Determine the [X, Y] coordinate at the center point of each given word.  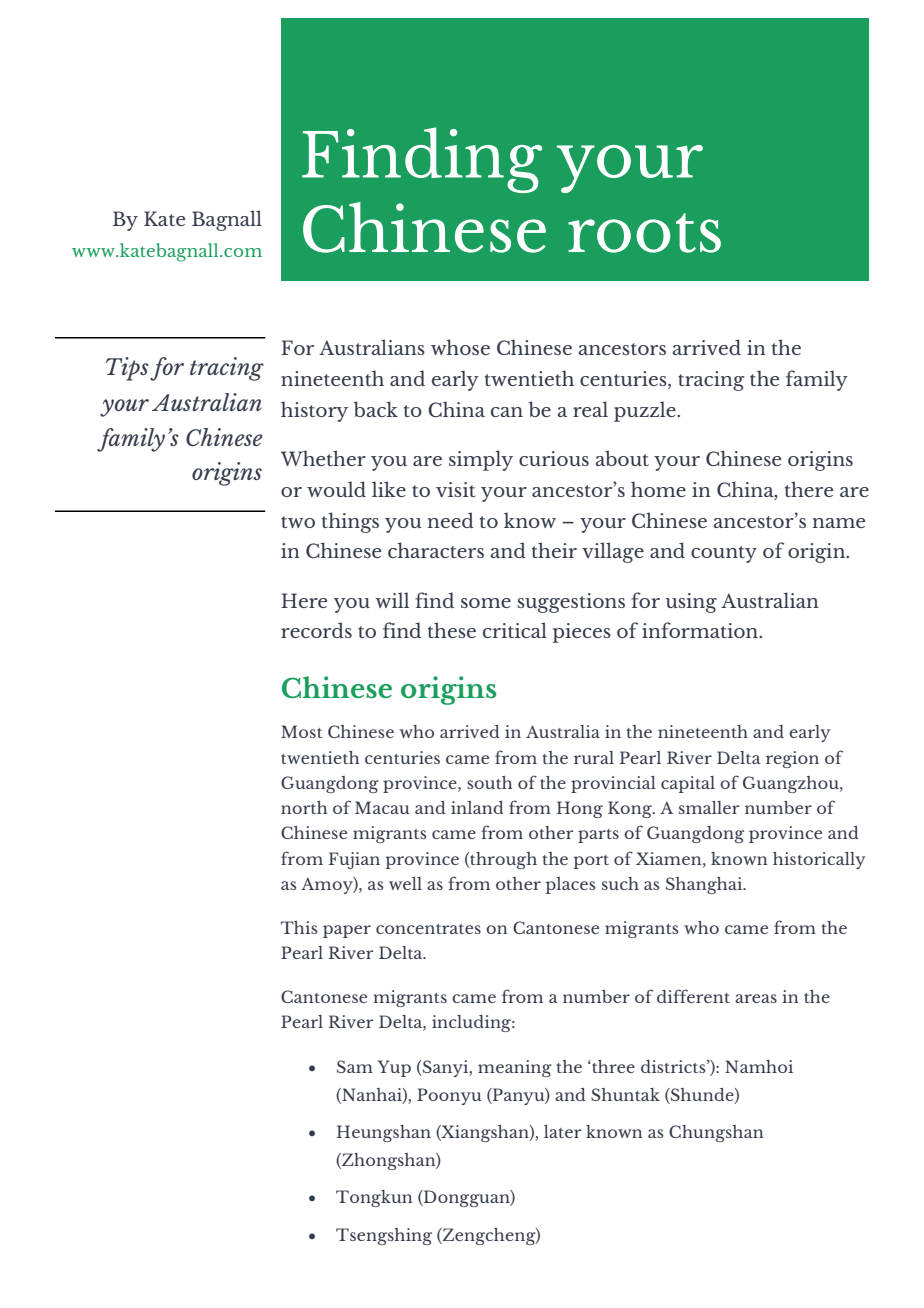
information [701, 630]
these [452, 630]
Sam [355, 1066]
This [299, 927]
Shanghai [705, 885]
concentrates [428, 929]
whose [460, 347]
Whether [323, 458]
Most [302, 731]
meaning [515, 1068]
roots [644, 233]
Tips [127, 369]
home [658, 489]
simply [481, 460]
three [612, 1066]
